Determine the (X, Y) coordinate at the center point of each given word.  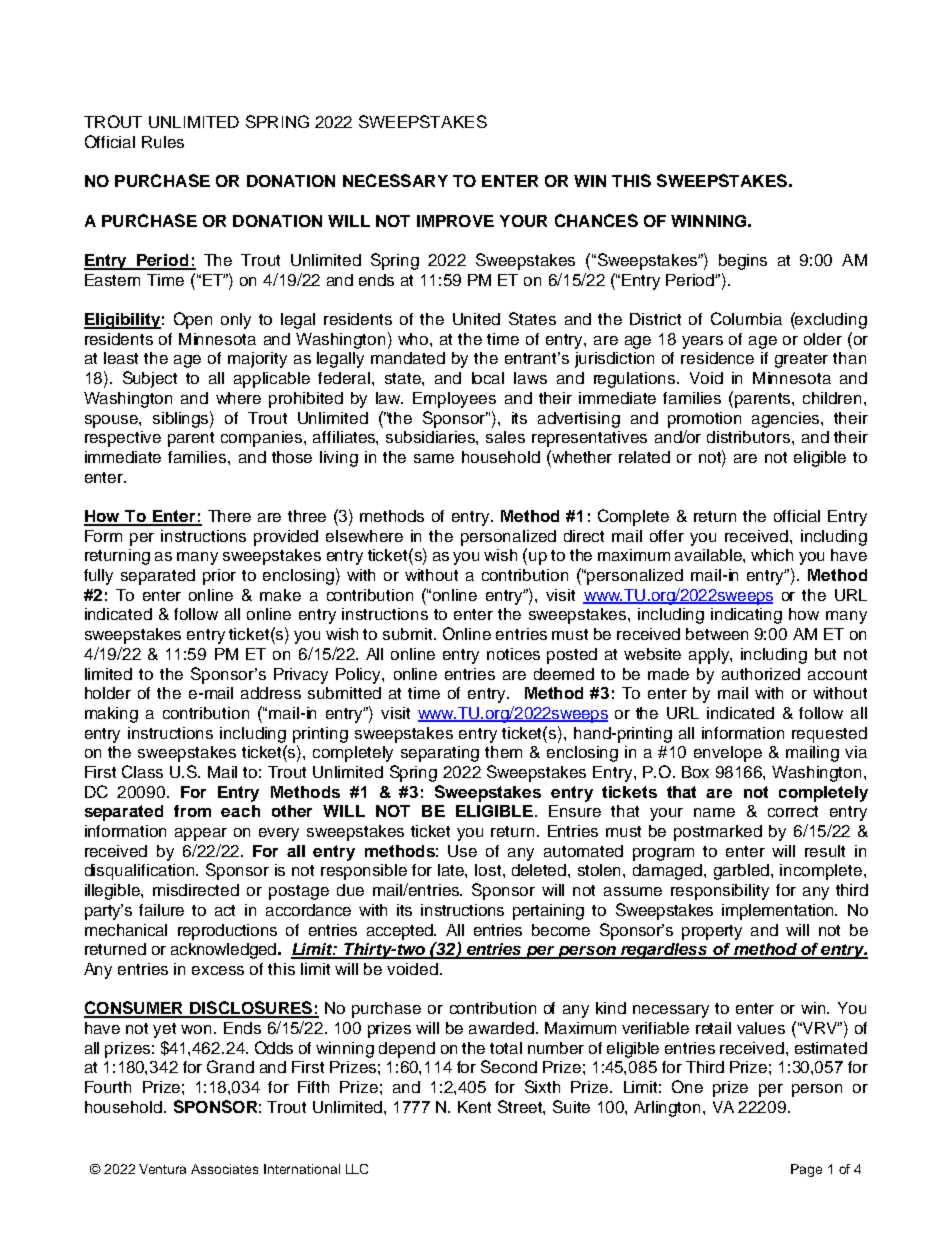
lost (489, 870)
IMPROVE (455, 221)
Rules (163, 142)
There (229, 516)
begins (743, 262)
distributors (750, 437)
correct (793, 811)
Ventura (162, 1169)
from (192, 811)
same (434, 458)
